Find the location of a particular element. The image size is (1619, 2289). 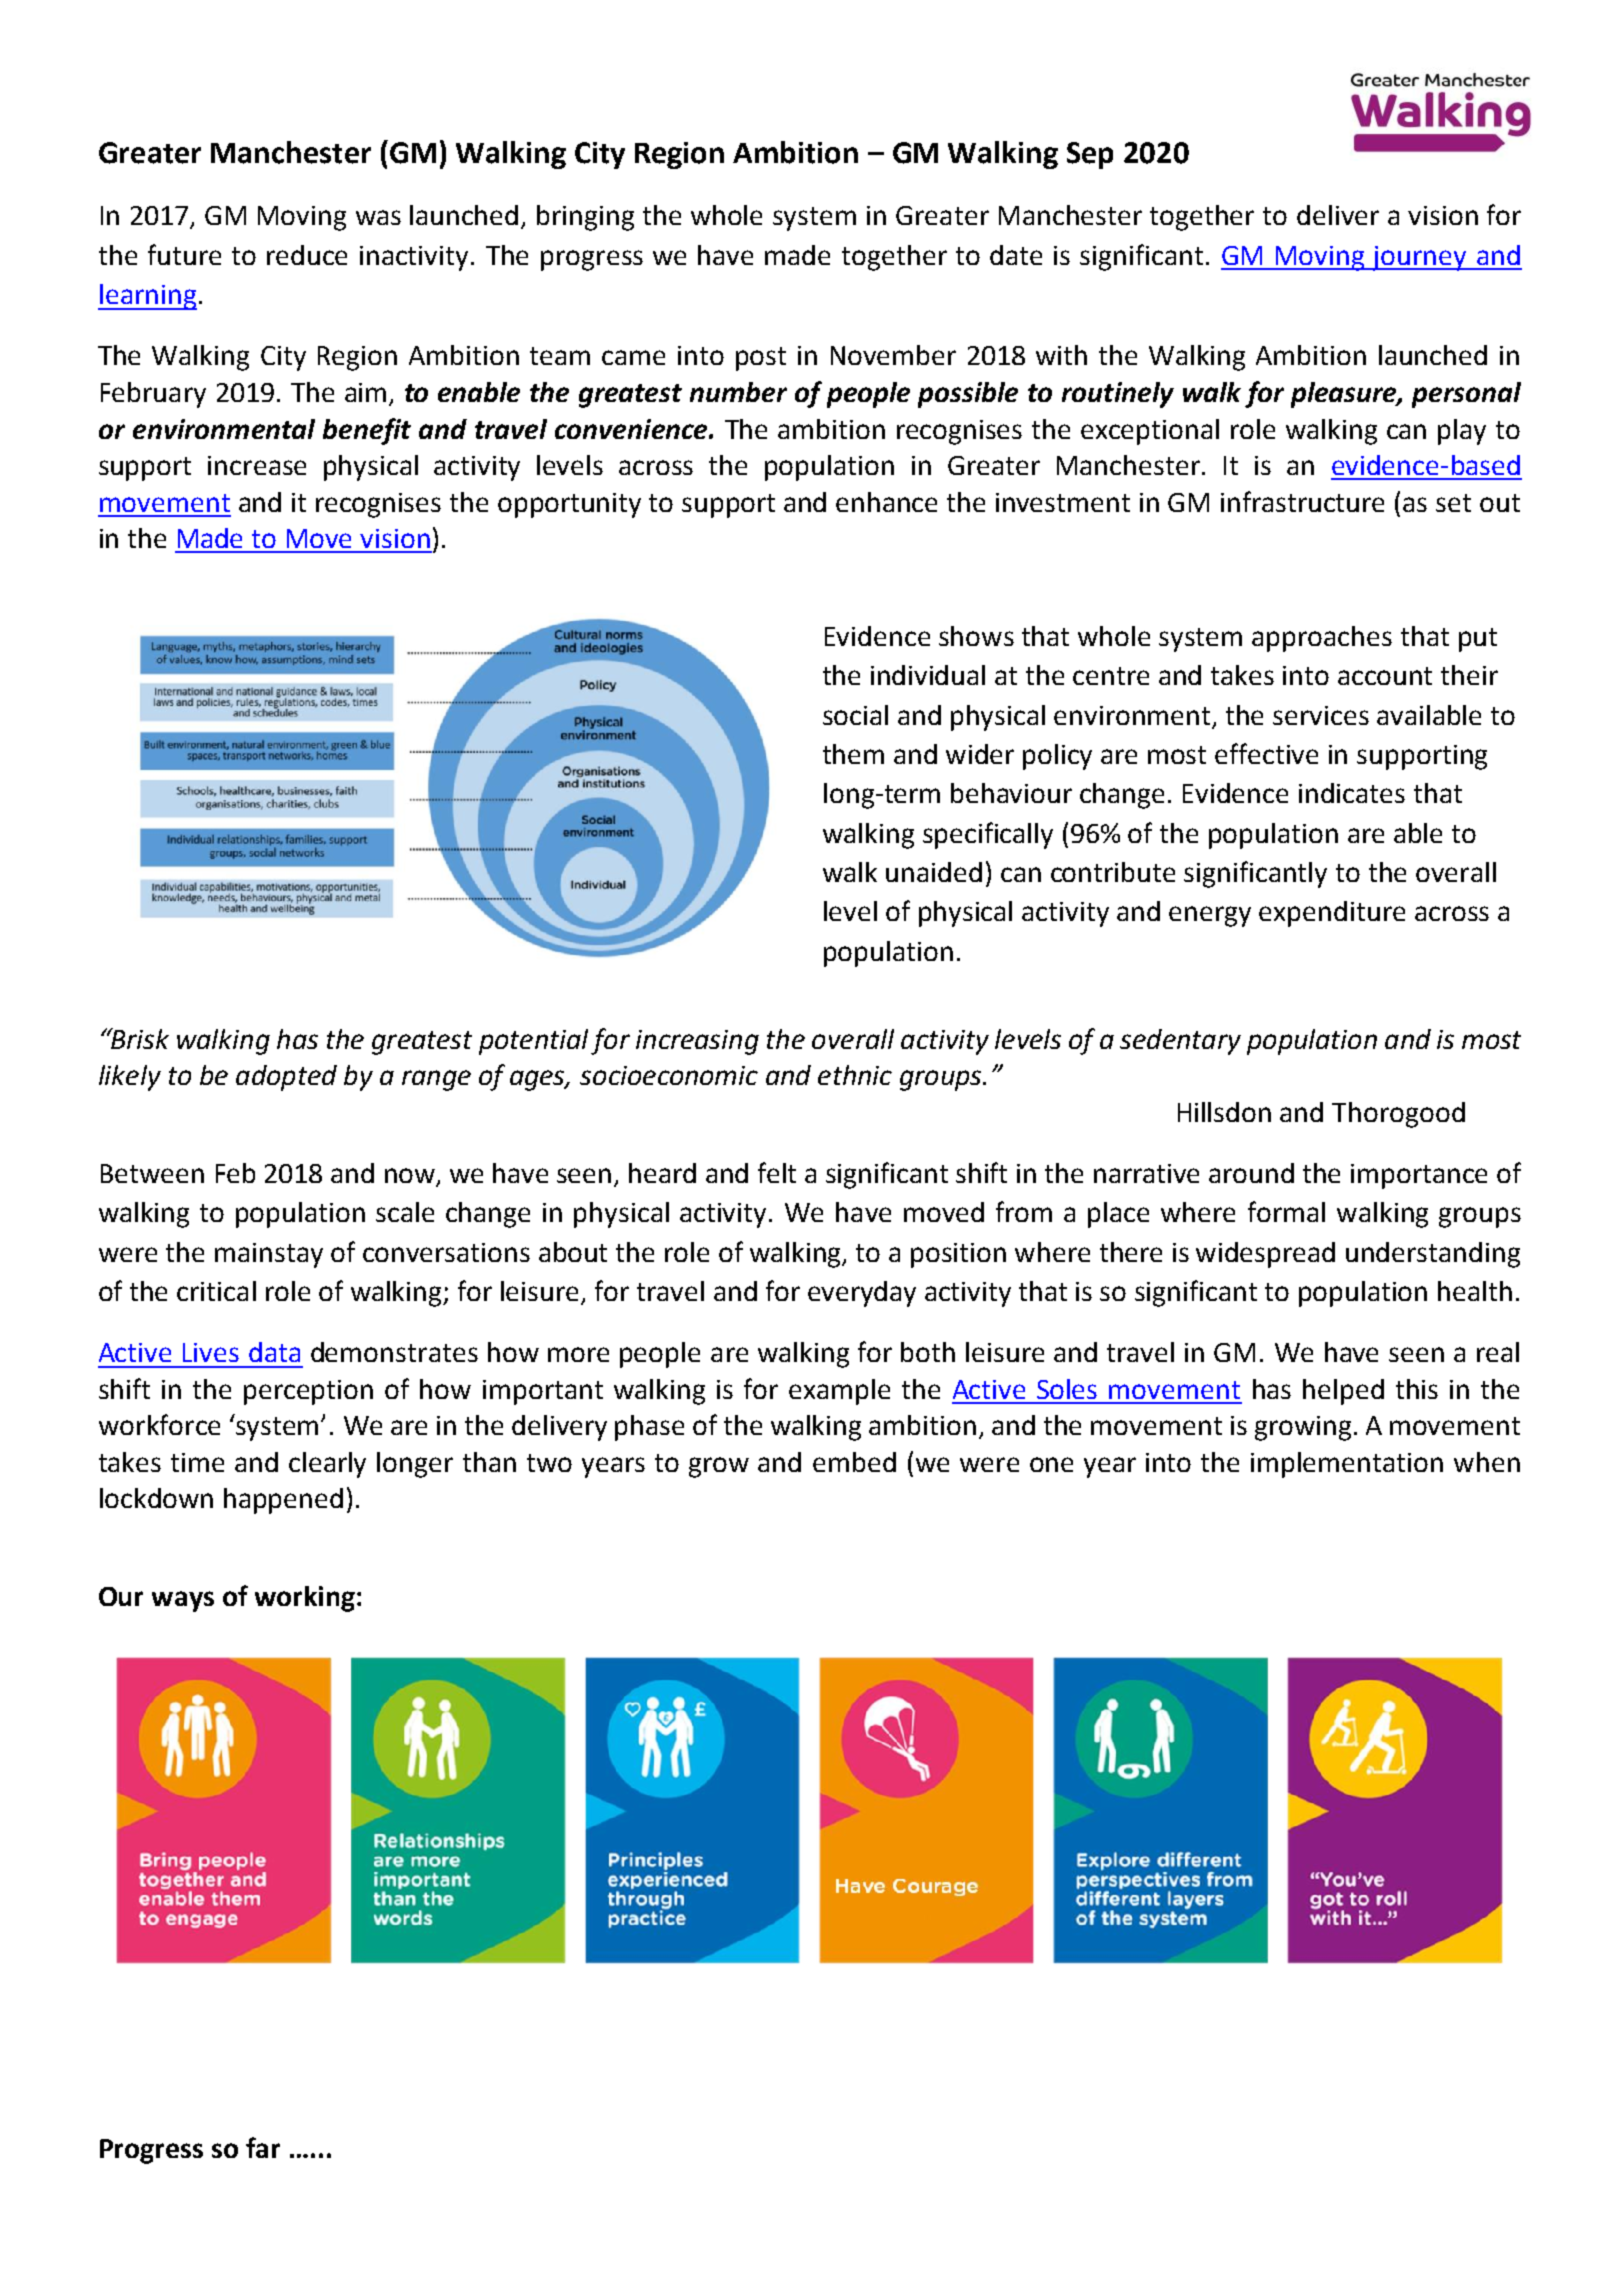

them is located at coordinates (853, 754).
